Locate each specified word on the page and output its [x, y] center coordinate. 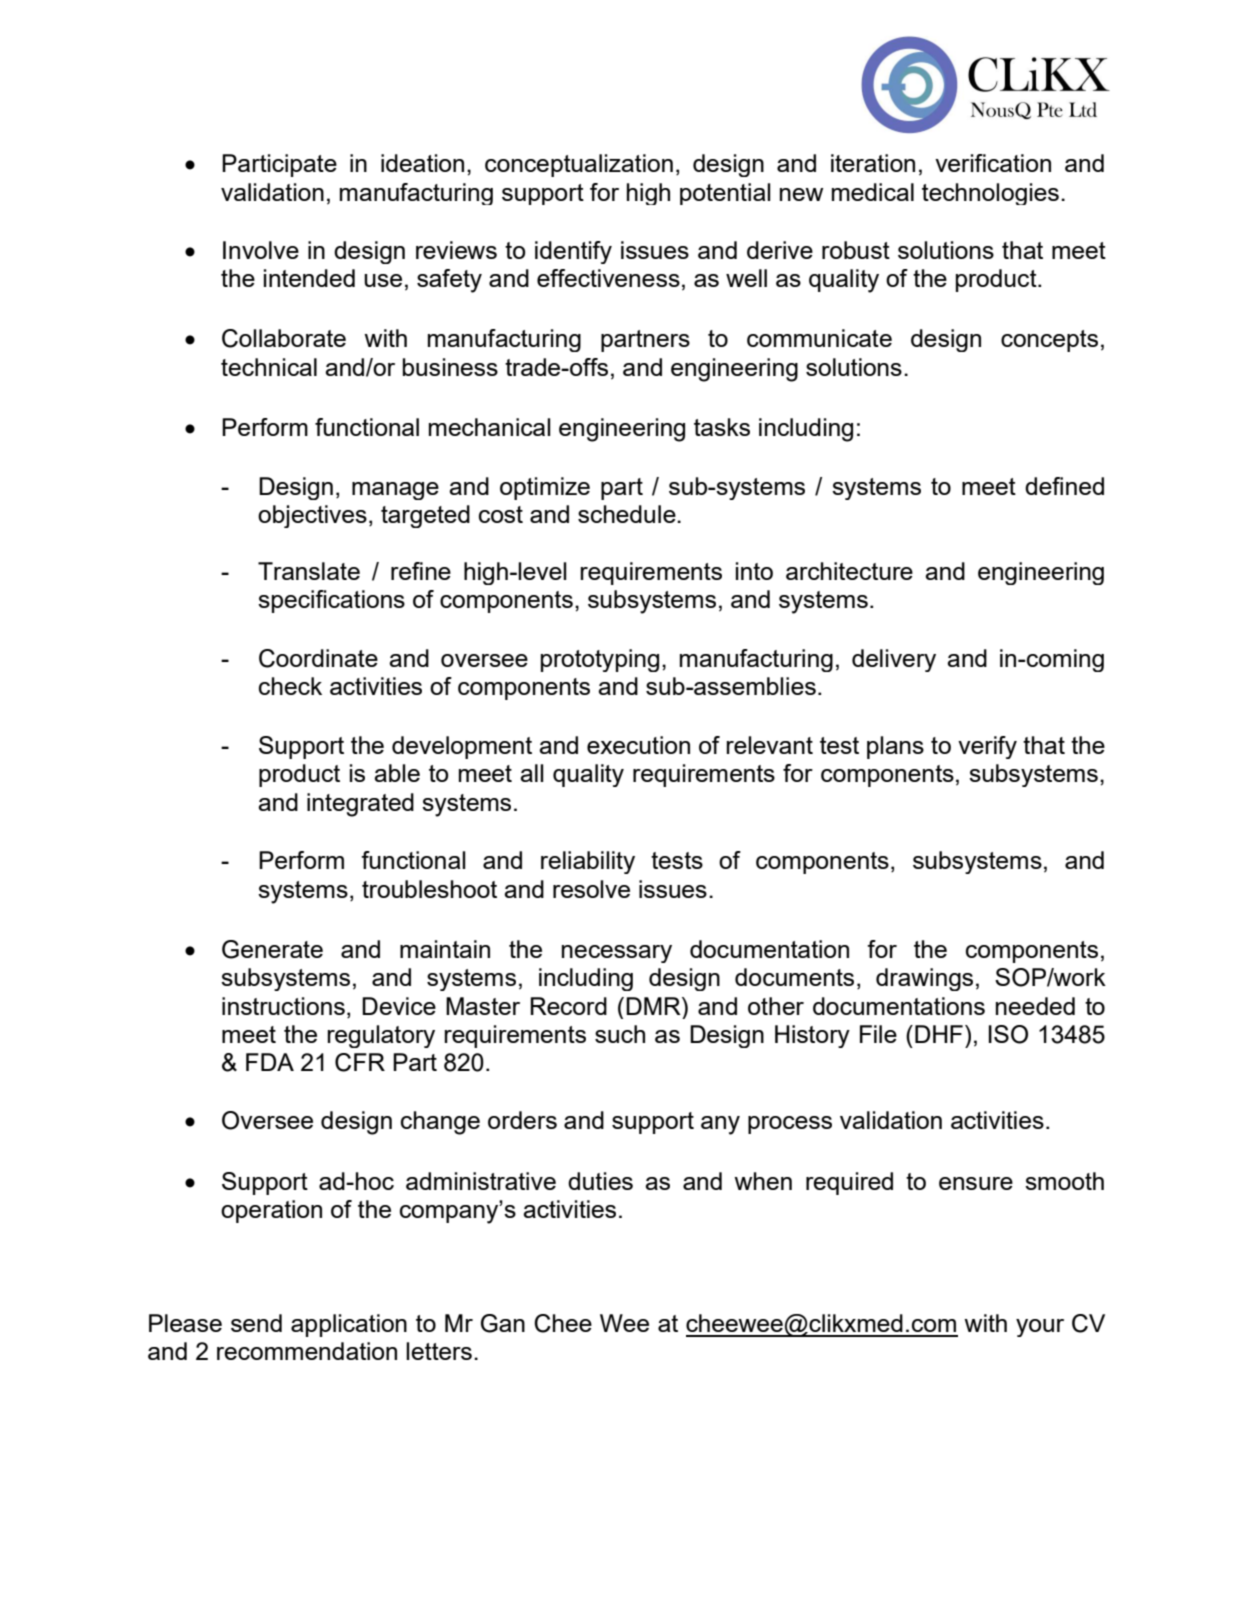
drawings [924, 979]
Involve [261, 250]
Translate [309, 571]
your [1040, 1328]
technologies [990, 194]
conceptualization [579, 165]
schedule [628, 514]
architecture [849, 571]
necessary [617, 954]
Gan [503, 1323]
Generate [272, 949]
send [256, 1323]
